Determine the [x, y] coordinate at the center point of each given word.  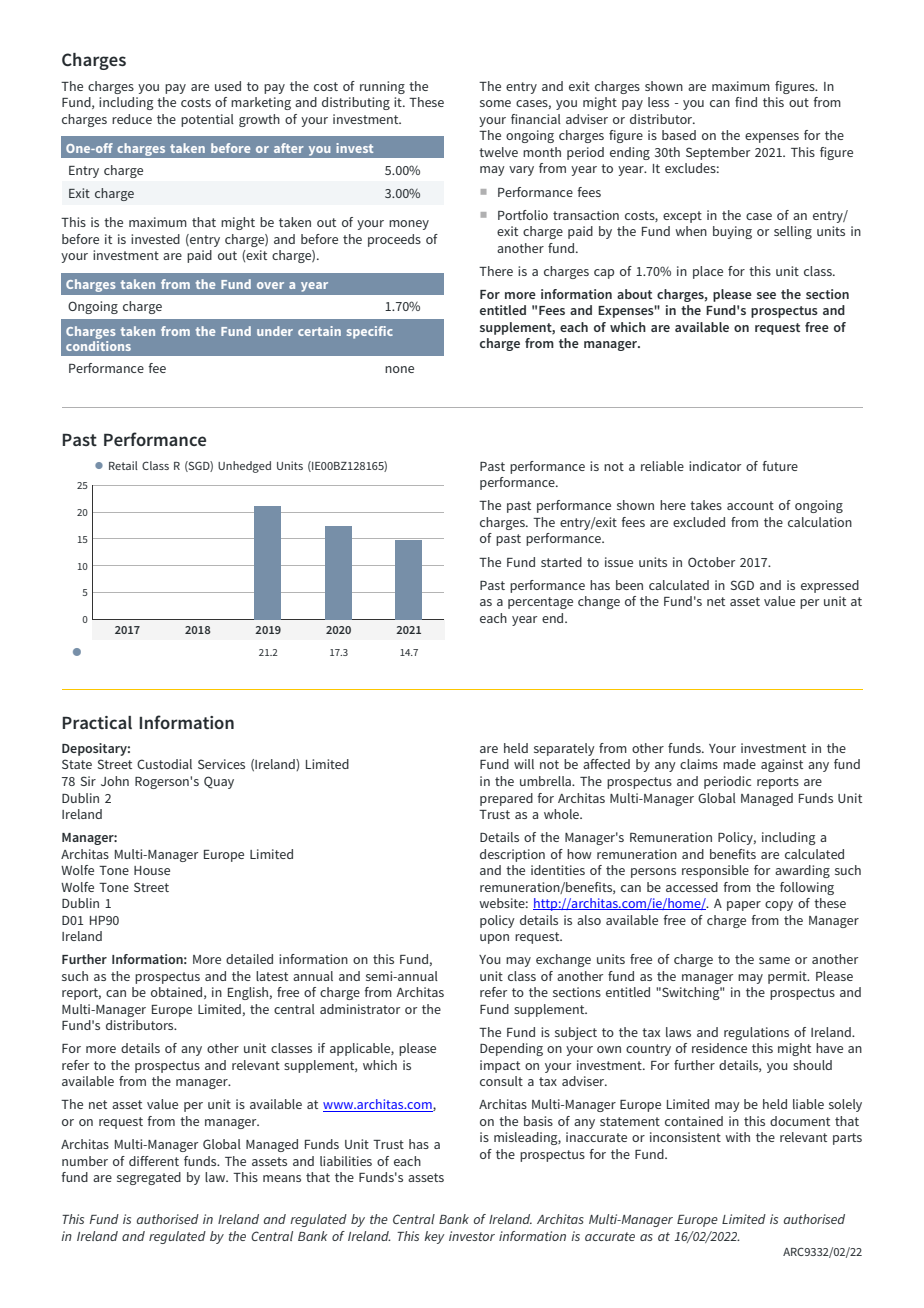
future [780, 466]
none [399, 369]
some [495, 103]
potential [207, 120]
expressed [830, 586]
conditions [98, 346]
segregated [149, 1178]
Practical [97, 722]
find [746, 102]
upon [494, 939]
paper [744, 906]
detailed [249, 959]
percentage [540, 603]
